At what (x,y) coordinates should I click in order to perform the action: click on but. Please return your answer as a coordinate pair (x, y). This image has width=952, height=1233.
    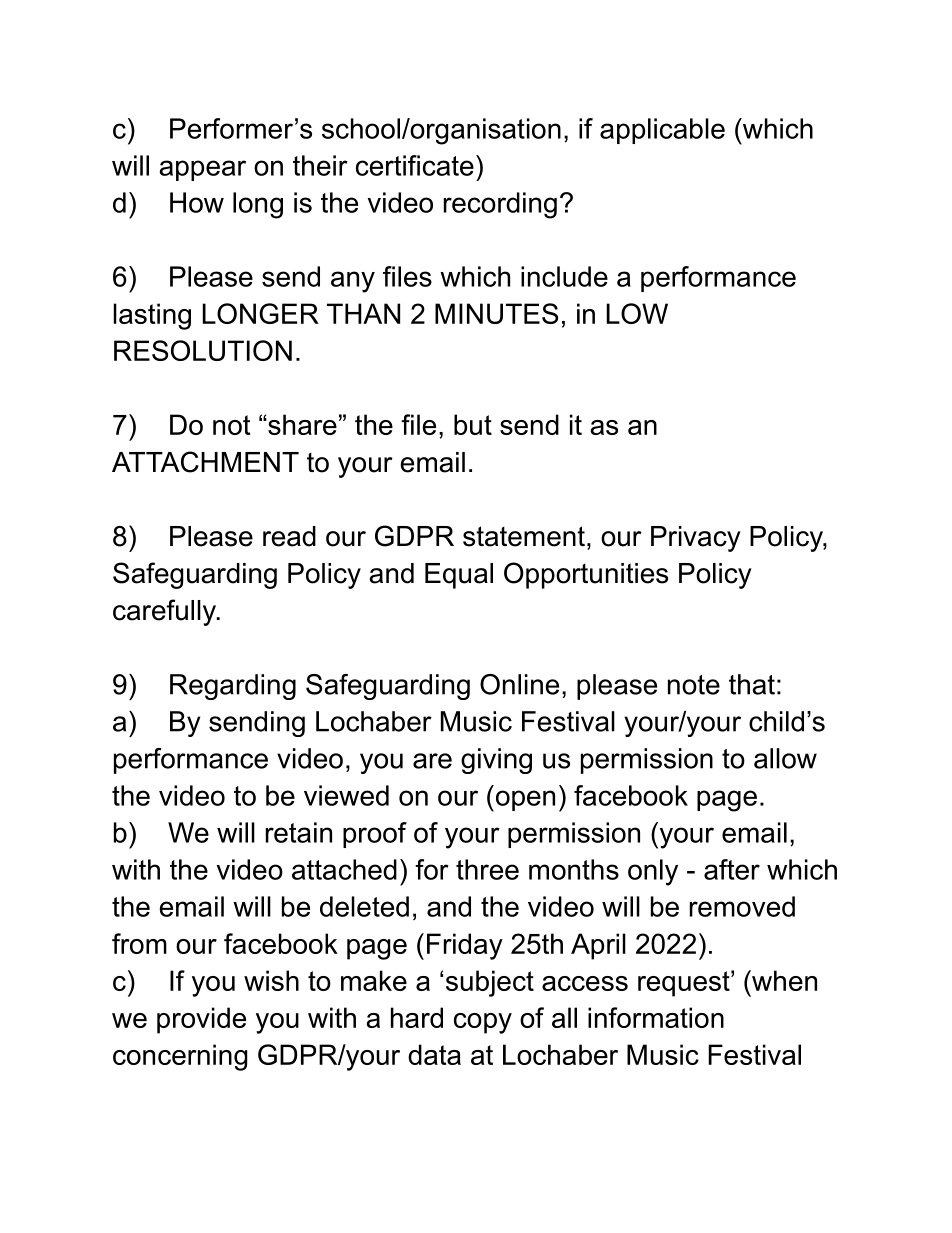
    Looking at the image, I should click on (473, 424).
